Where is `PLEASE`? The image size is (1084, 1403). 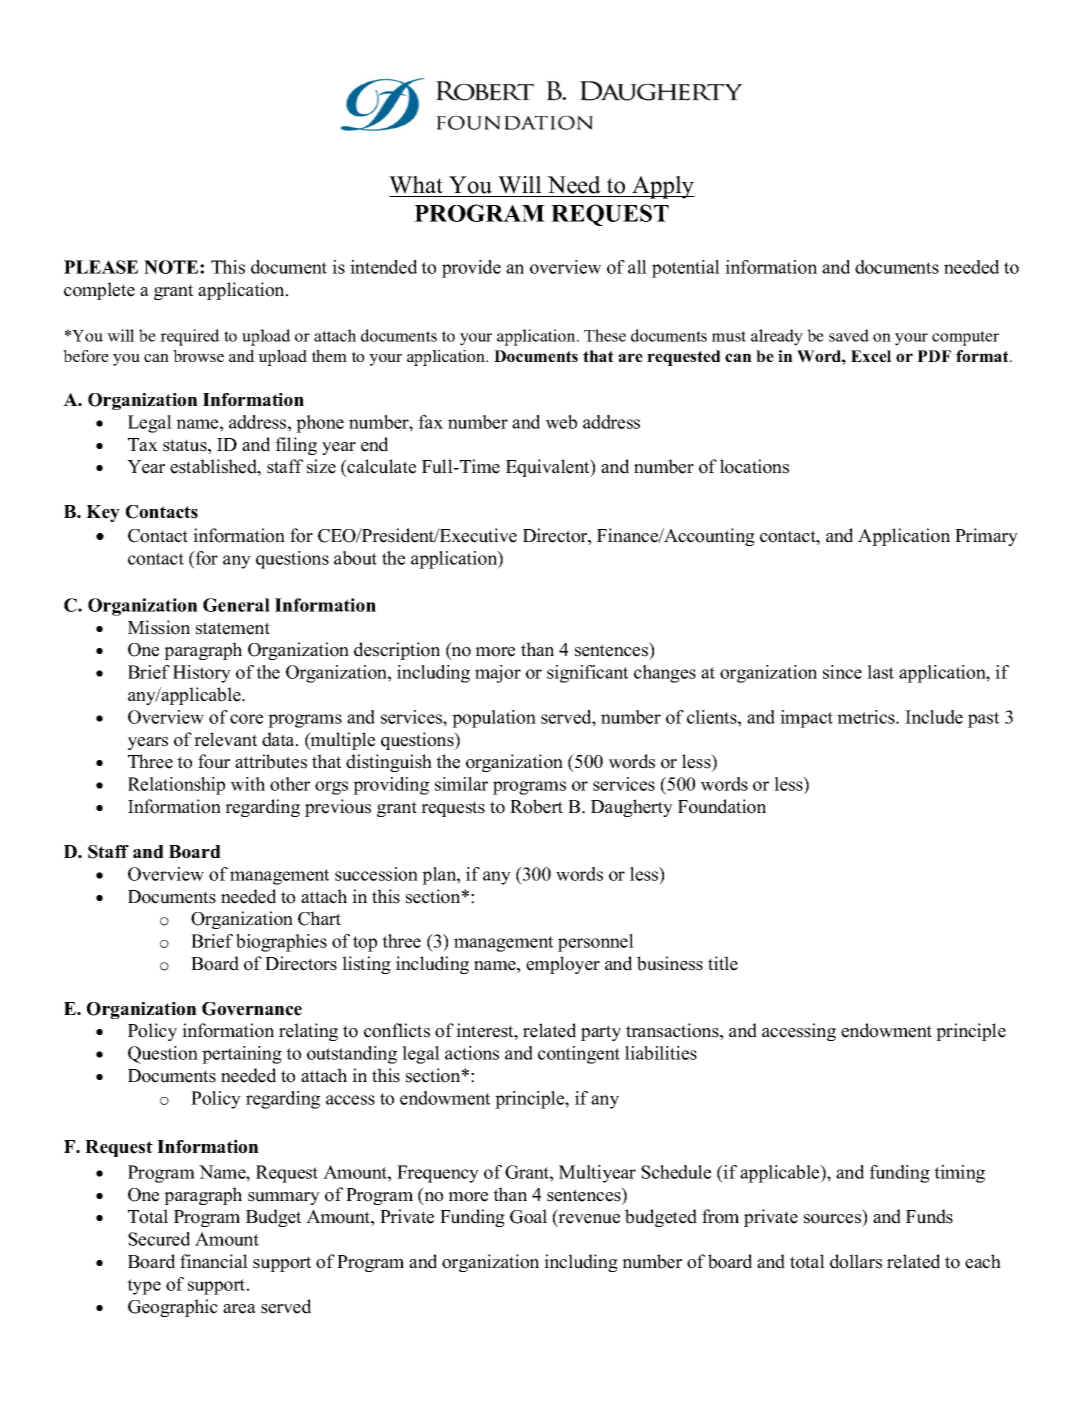
PLEASE is located at coordinates (101, 267).
